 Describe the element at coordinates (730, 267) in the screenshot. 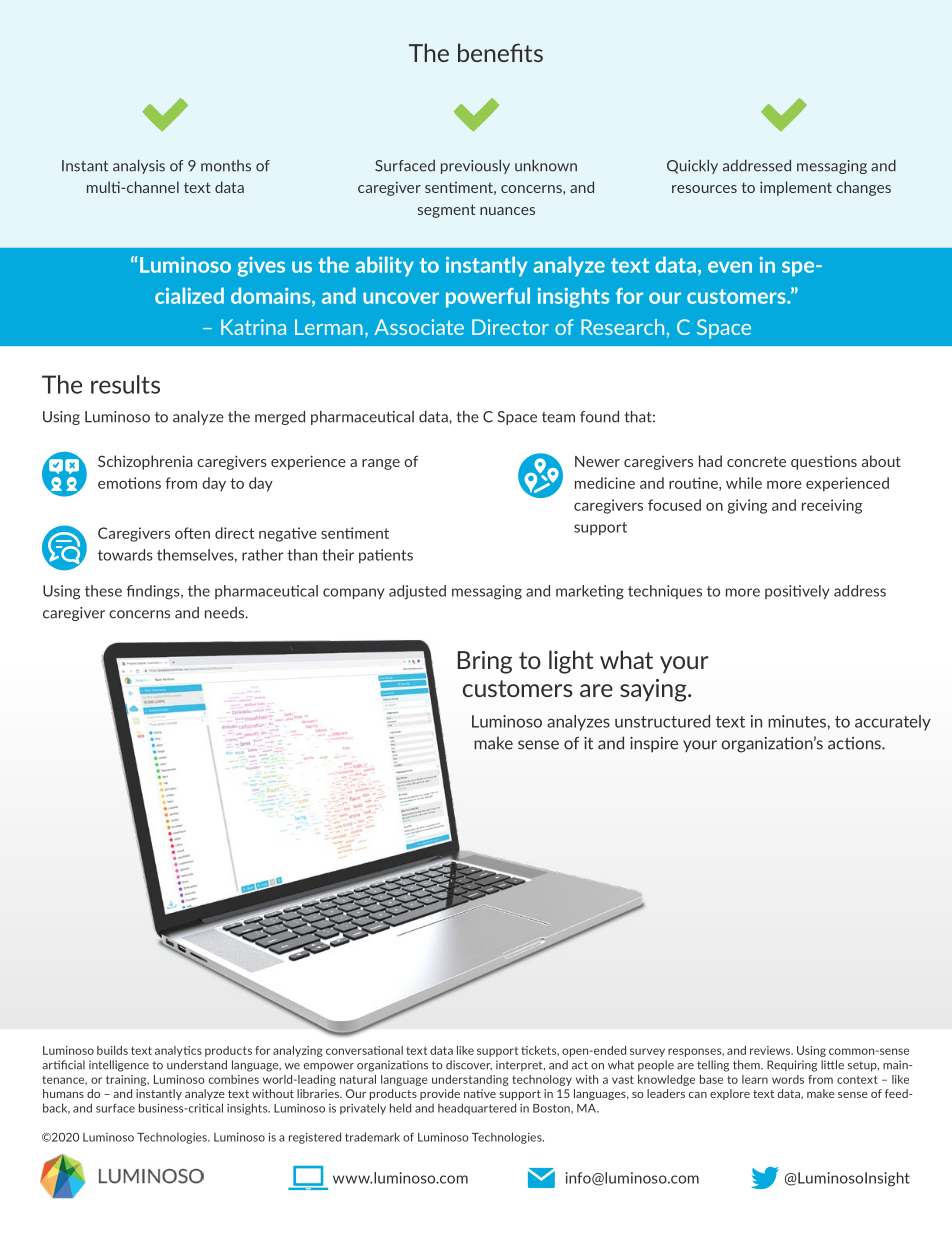

I see `even` at that location.
